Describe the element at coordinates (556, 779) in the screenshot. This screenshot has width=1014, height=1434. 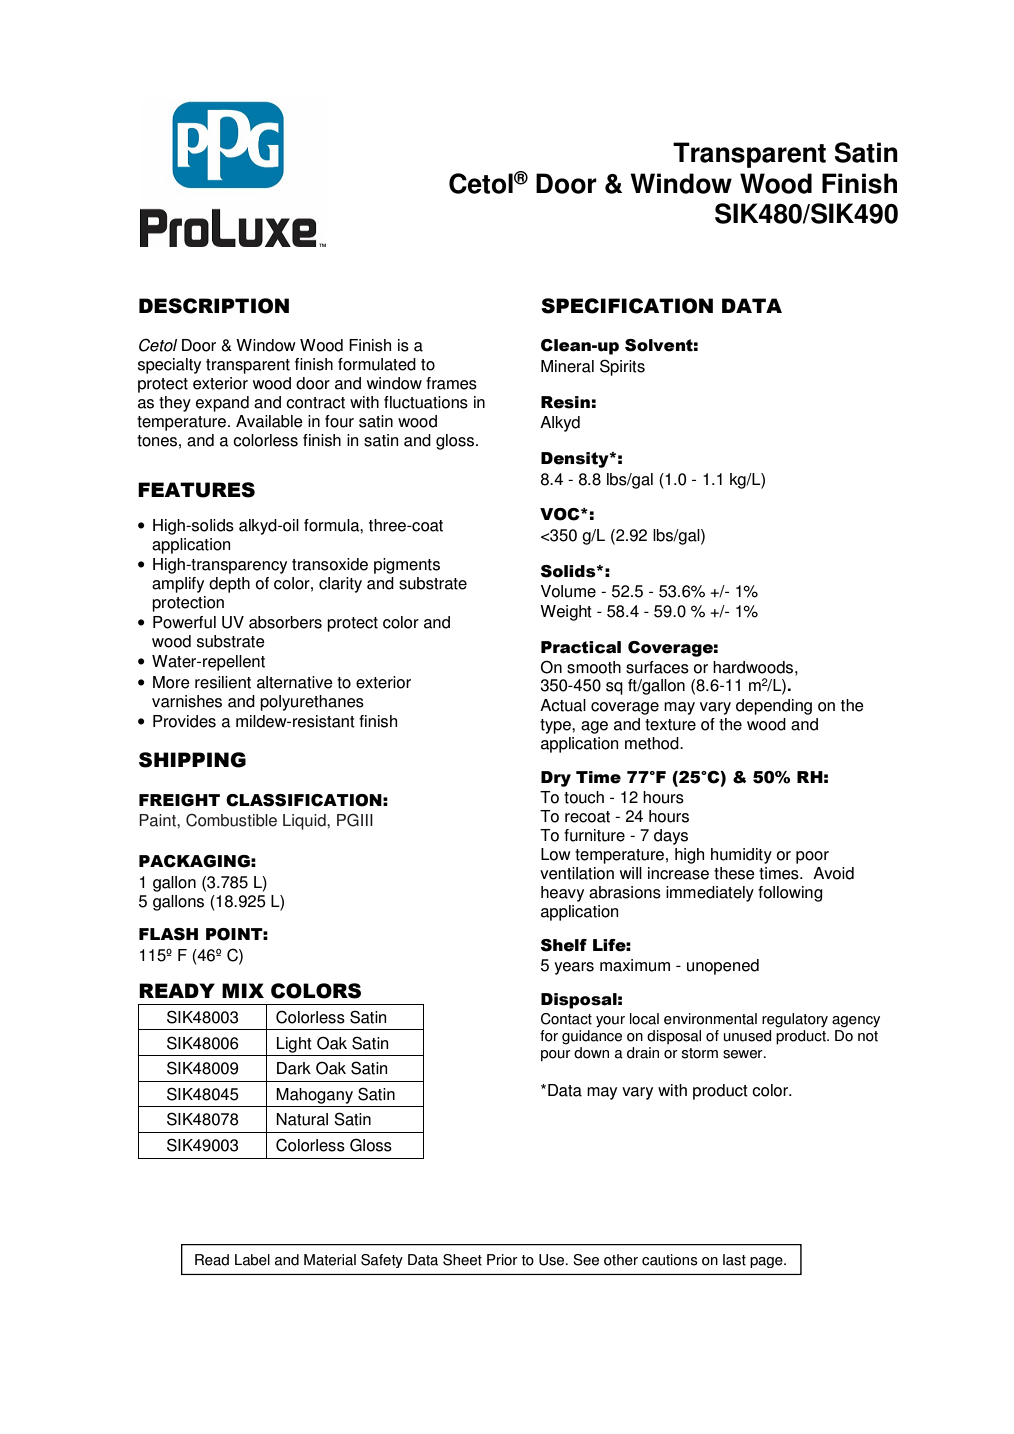
I see `Dry` at that location.
